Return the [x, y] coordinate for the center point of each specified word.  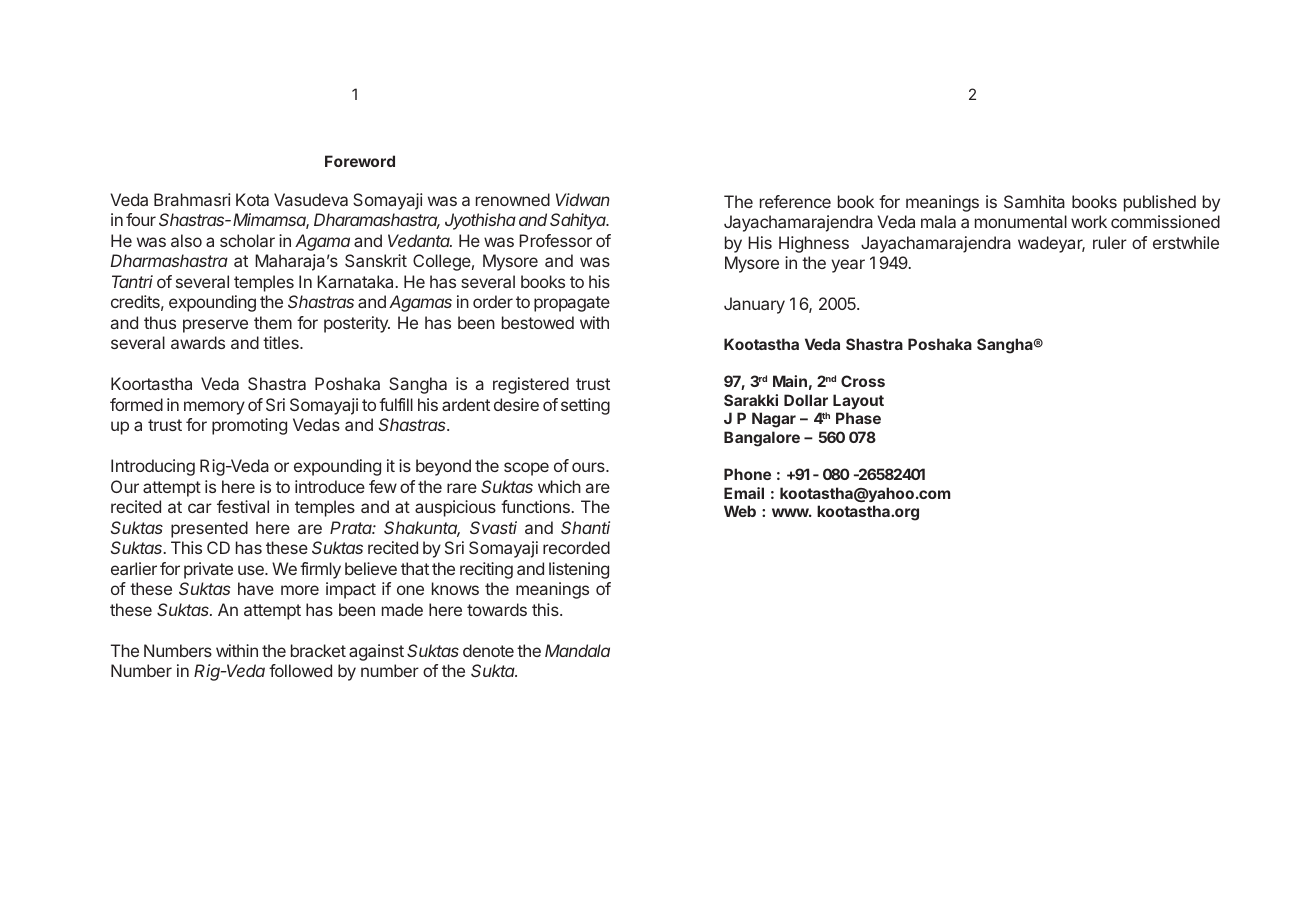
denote [488, 650]
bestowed [538, 322]
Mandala [577, 650]
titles [282, 342]
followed [300, 670]
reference [795, 201]
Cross [863, 381]
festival [243, 506]
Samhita [1034, 201]
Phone [747, 474]
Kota [252, 199]
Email [744, 493]
